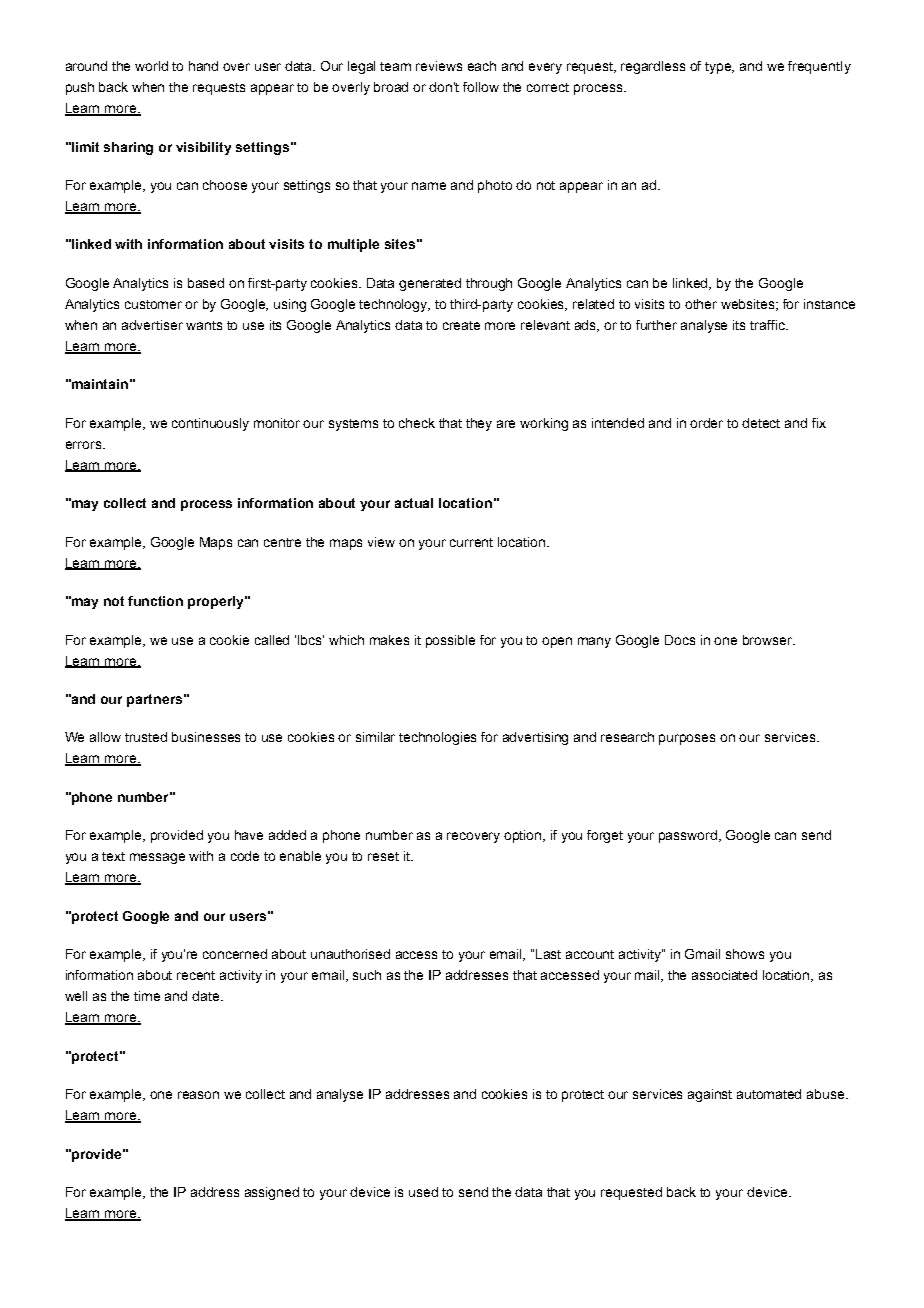 This screenshot has height=1308, width=924. Describe the element at coordinates (157, 858) in the screenshot. I see `message` at that location.
